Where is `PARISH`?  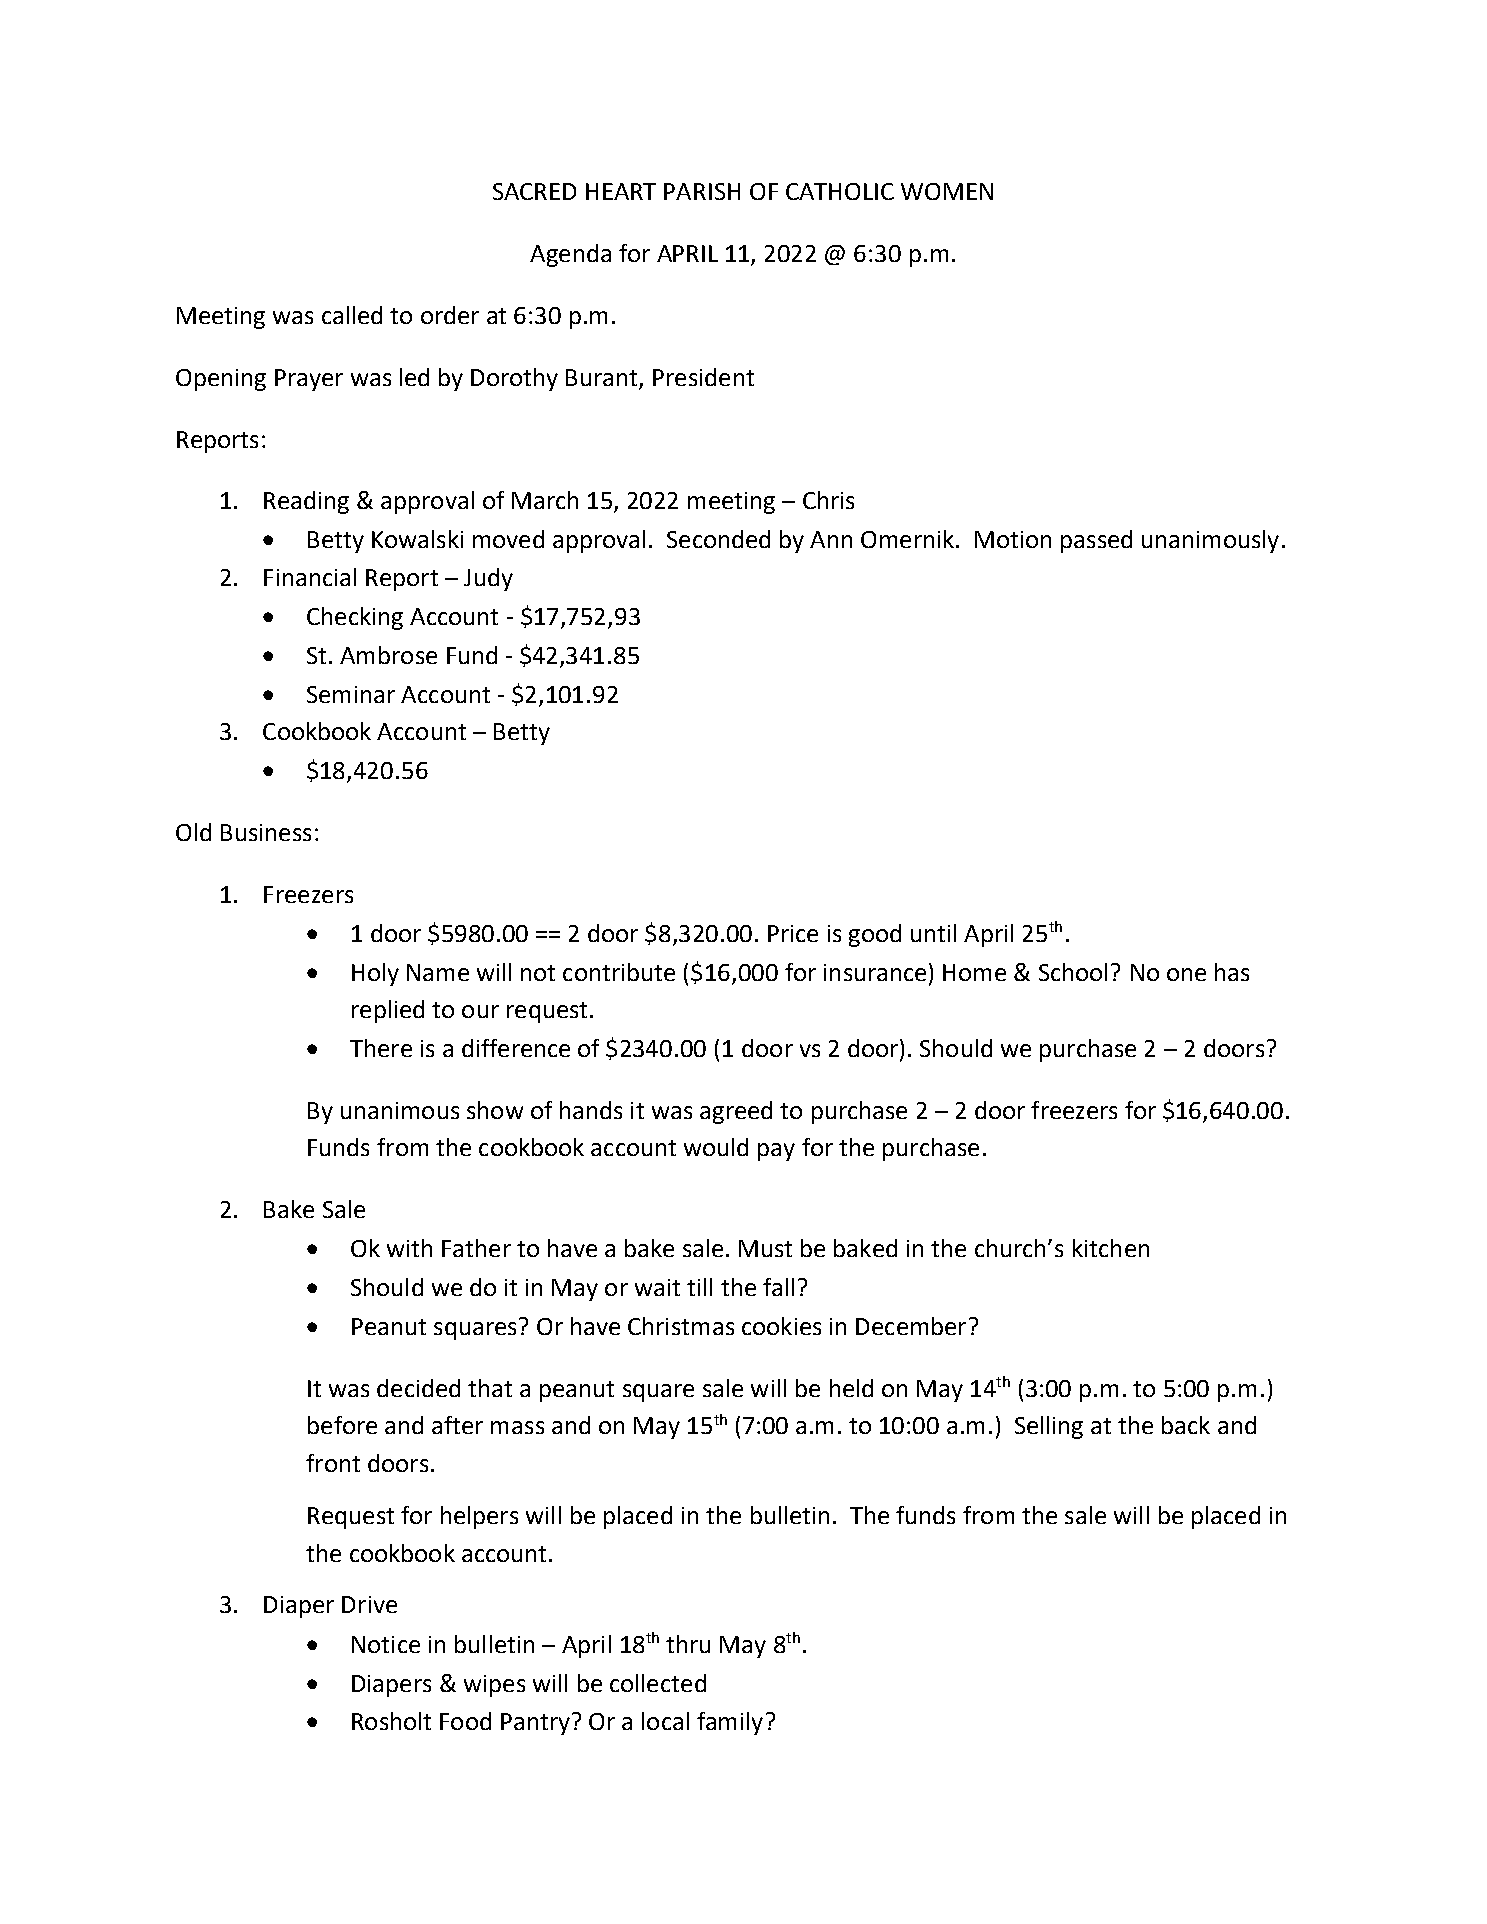 PARISH is located at coordinates (702, 191).
